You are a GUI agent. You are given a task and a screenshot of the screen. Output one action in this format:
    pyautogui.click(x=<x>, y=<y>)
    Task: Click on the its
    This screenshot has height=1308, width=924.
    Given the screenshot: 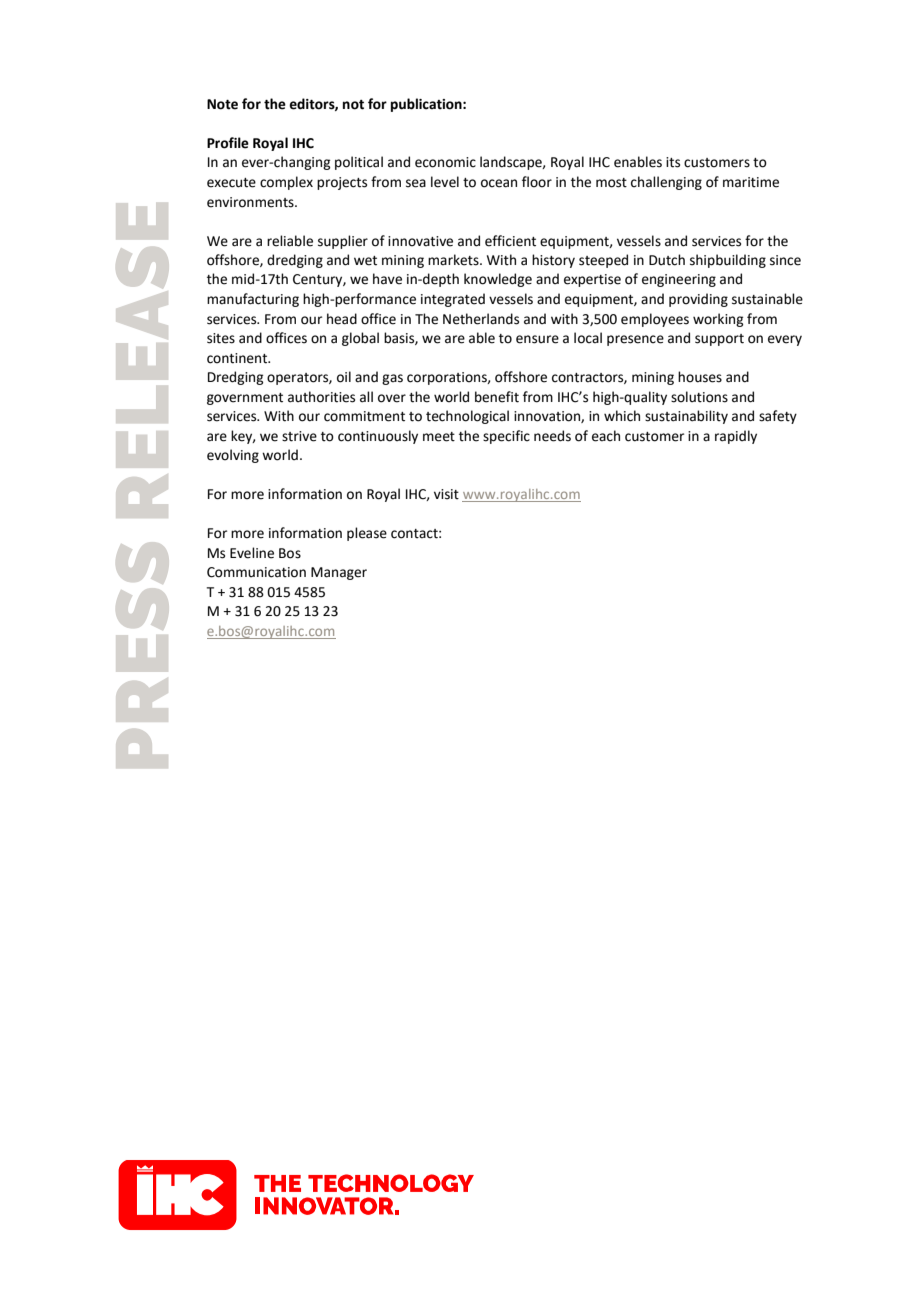 What is the action you would take?
    pyautogui.click(x=673, y=162)
